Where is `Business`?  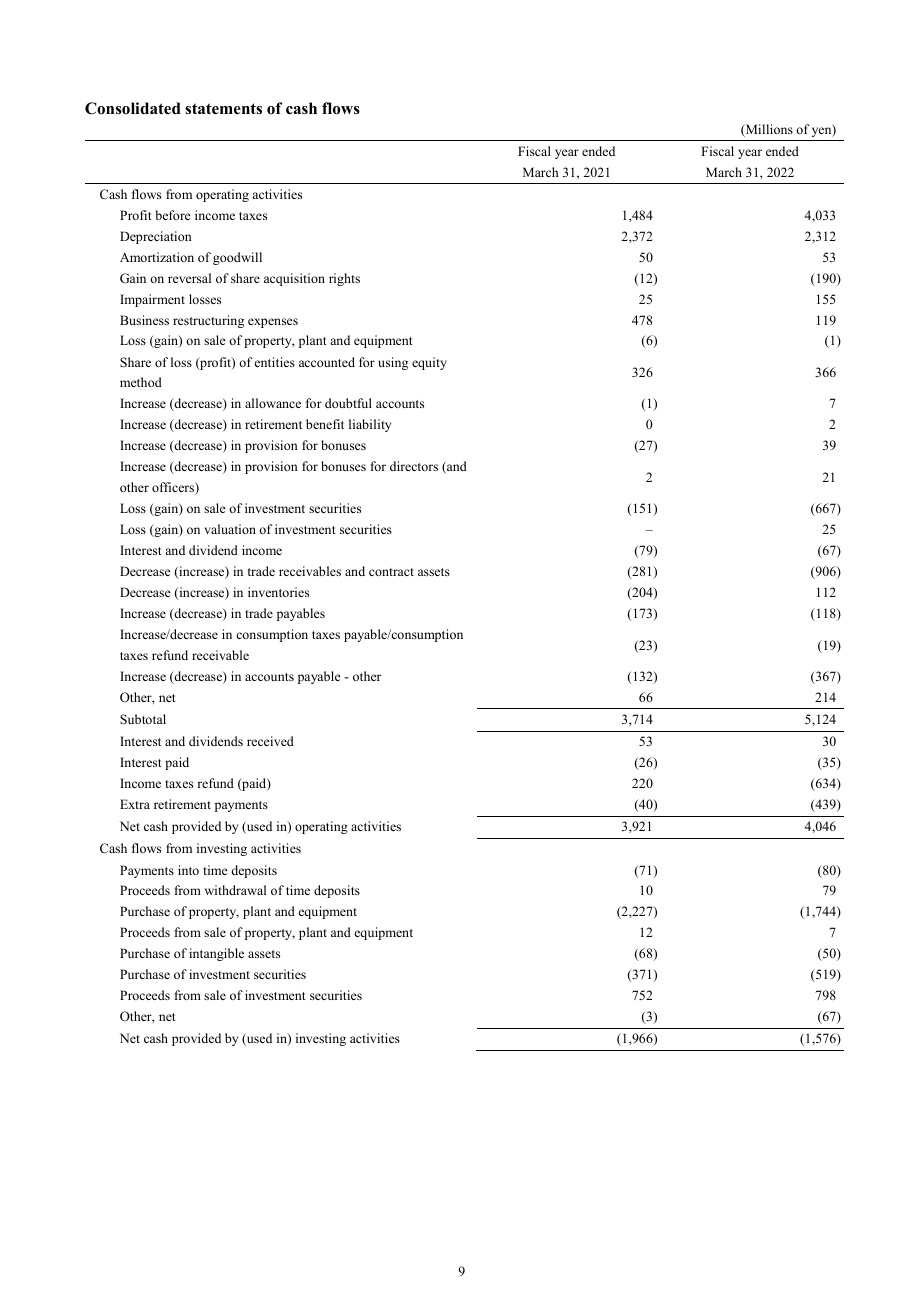 Business is located at coordinates (144, 320).
